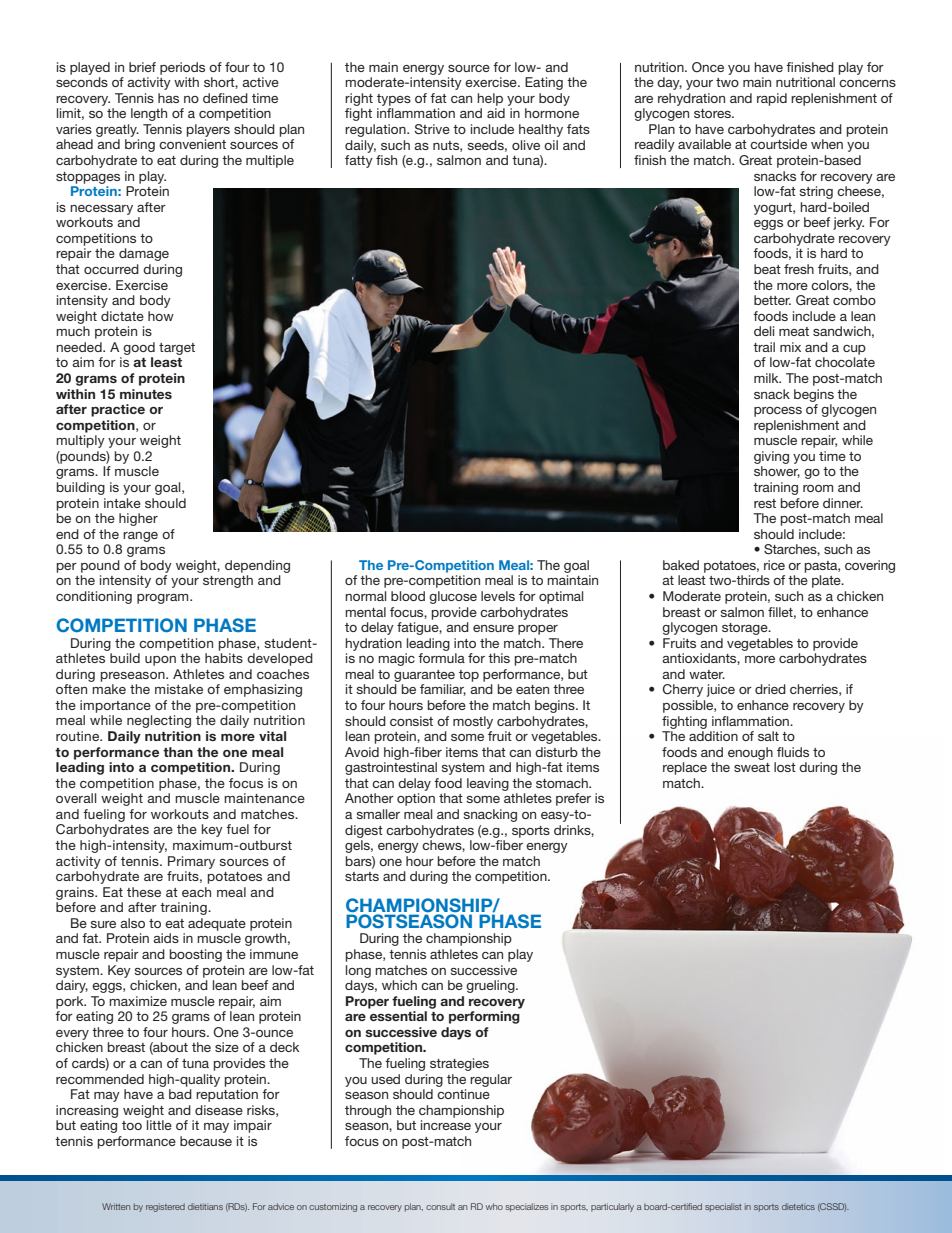 Image resolution: width=952 pixels, height=1233 pixels. Describe the element at coordinates (499, 658) in the page. I see `this` at that location.
